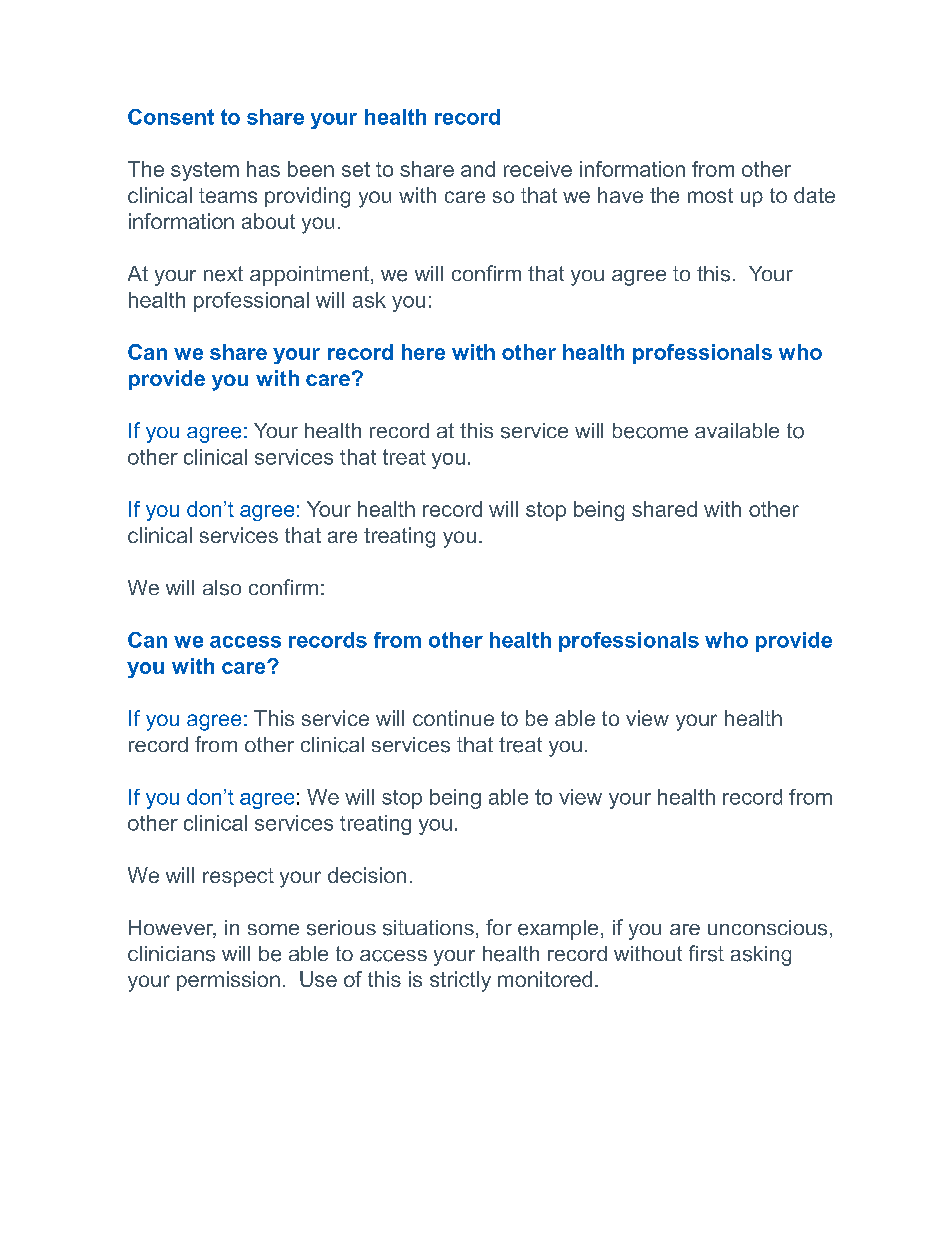 The width and height of the screenshot is (952, 1233). I want to click on continue, so click(453, 718).
